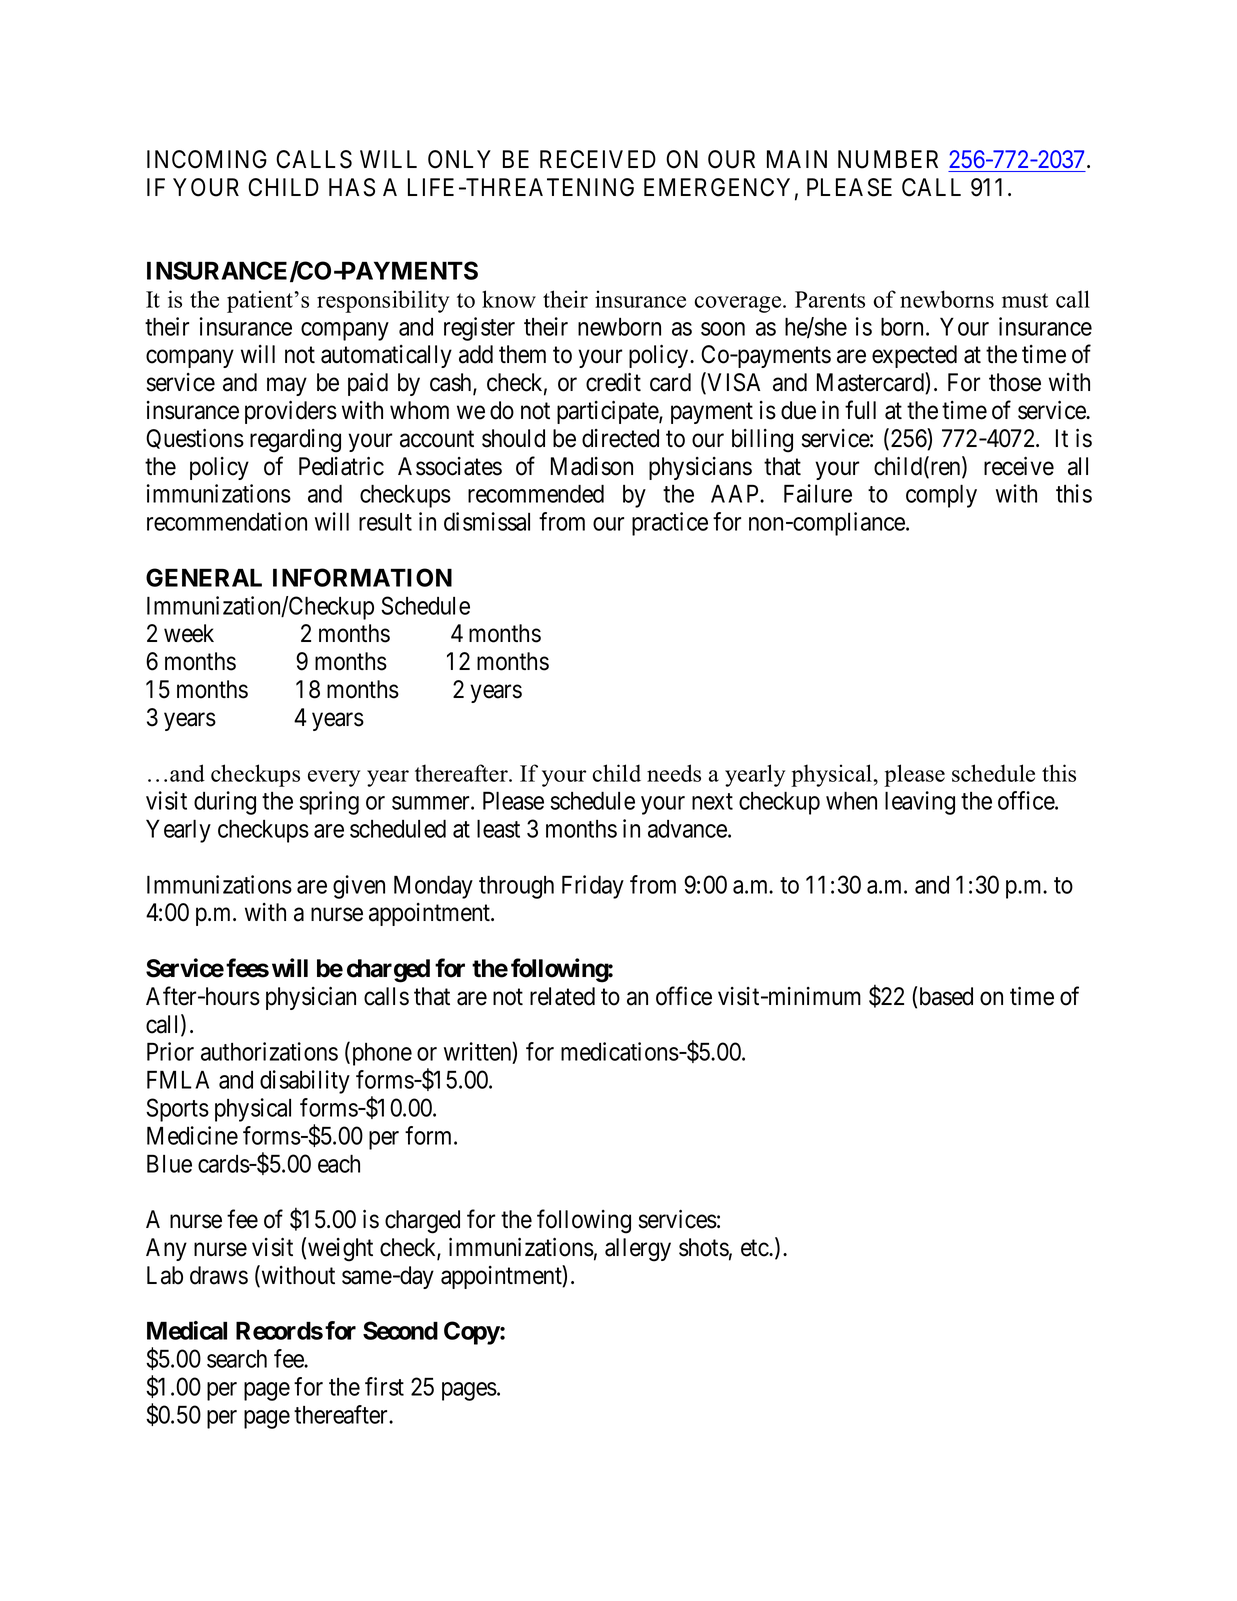 This screenshot has height=1601, width=1237. Describe the element at coordinates (638, 1250) in the screenshot. I see `allergy` at that location.
